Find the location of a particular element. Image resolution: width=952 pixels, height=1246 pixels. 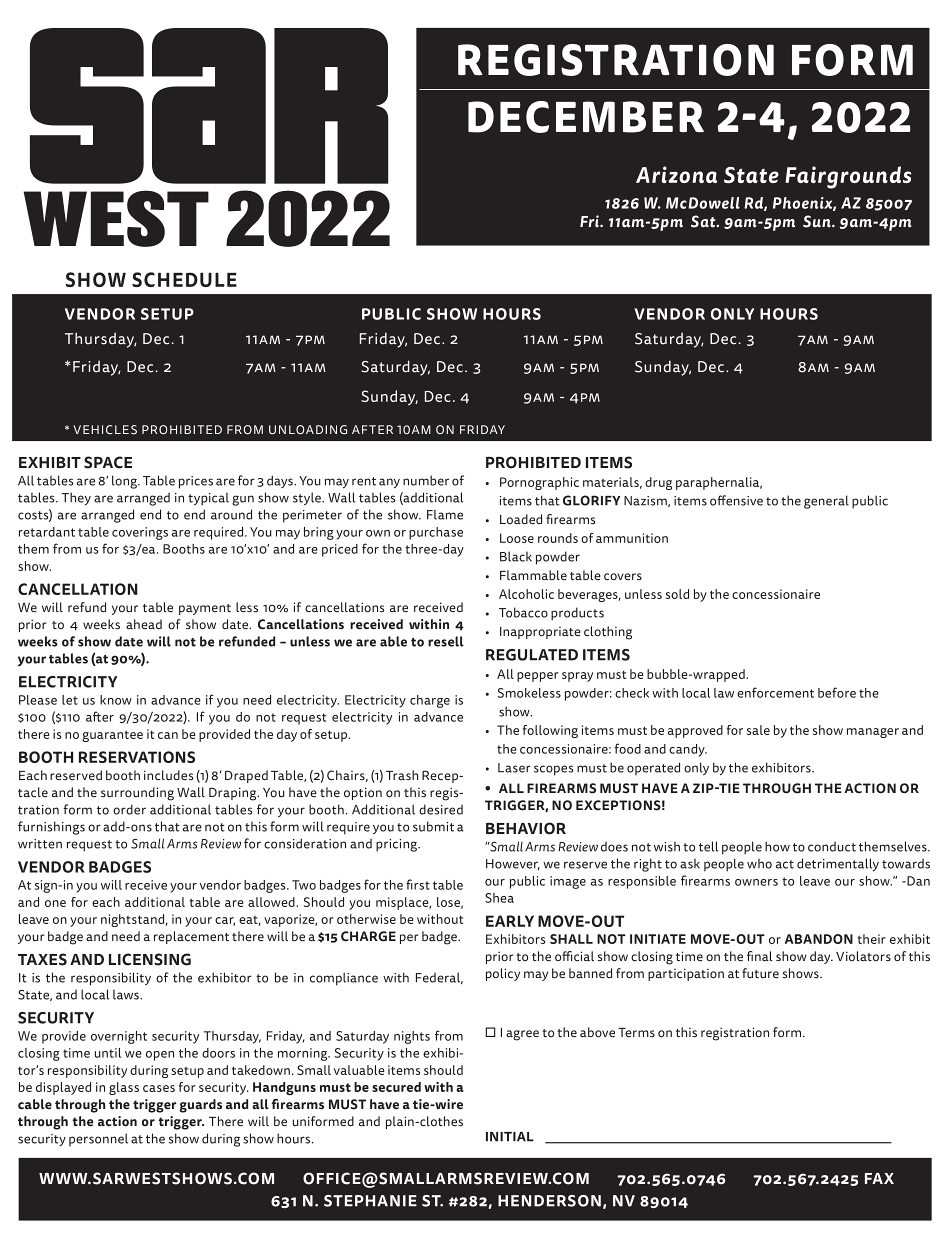

enforcement is located at coordinates (775, 692).
